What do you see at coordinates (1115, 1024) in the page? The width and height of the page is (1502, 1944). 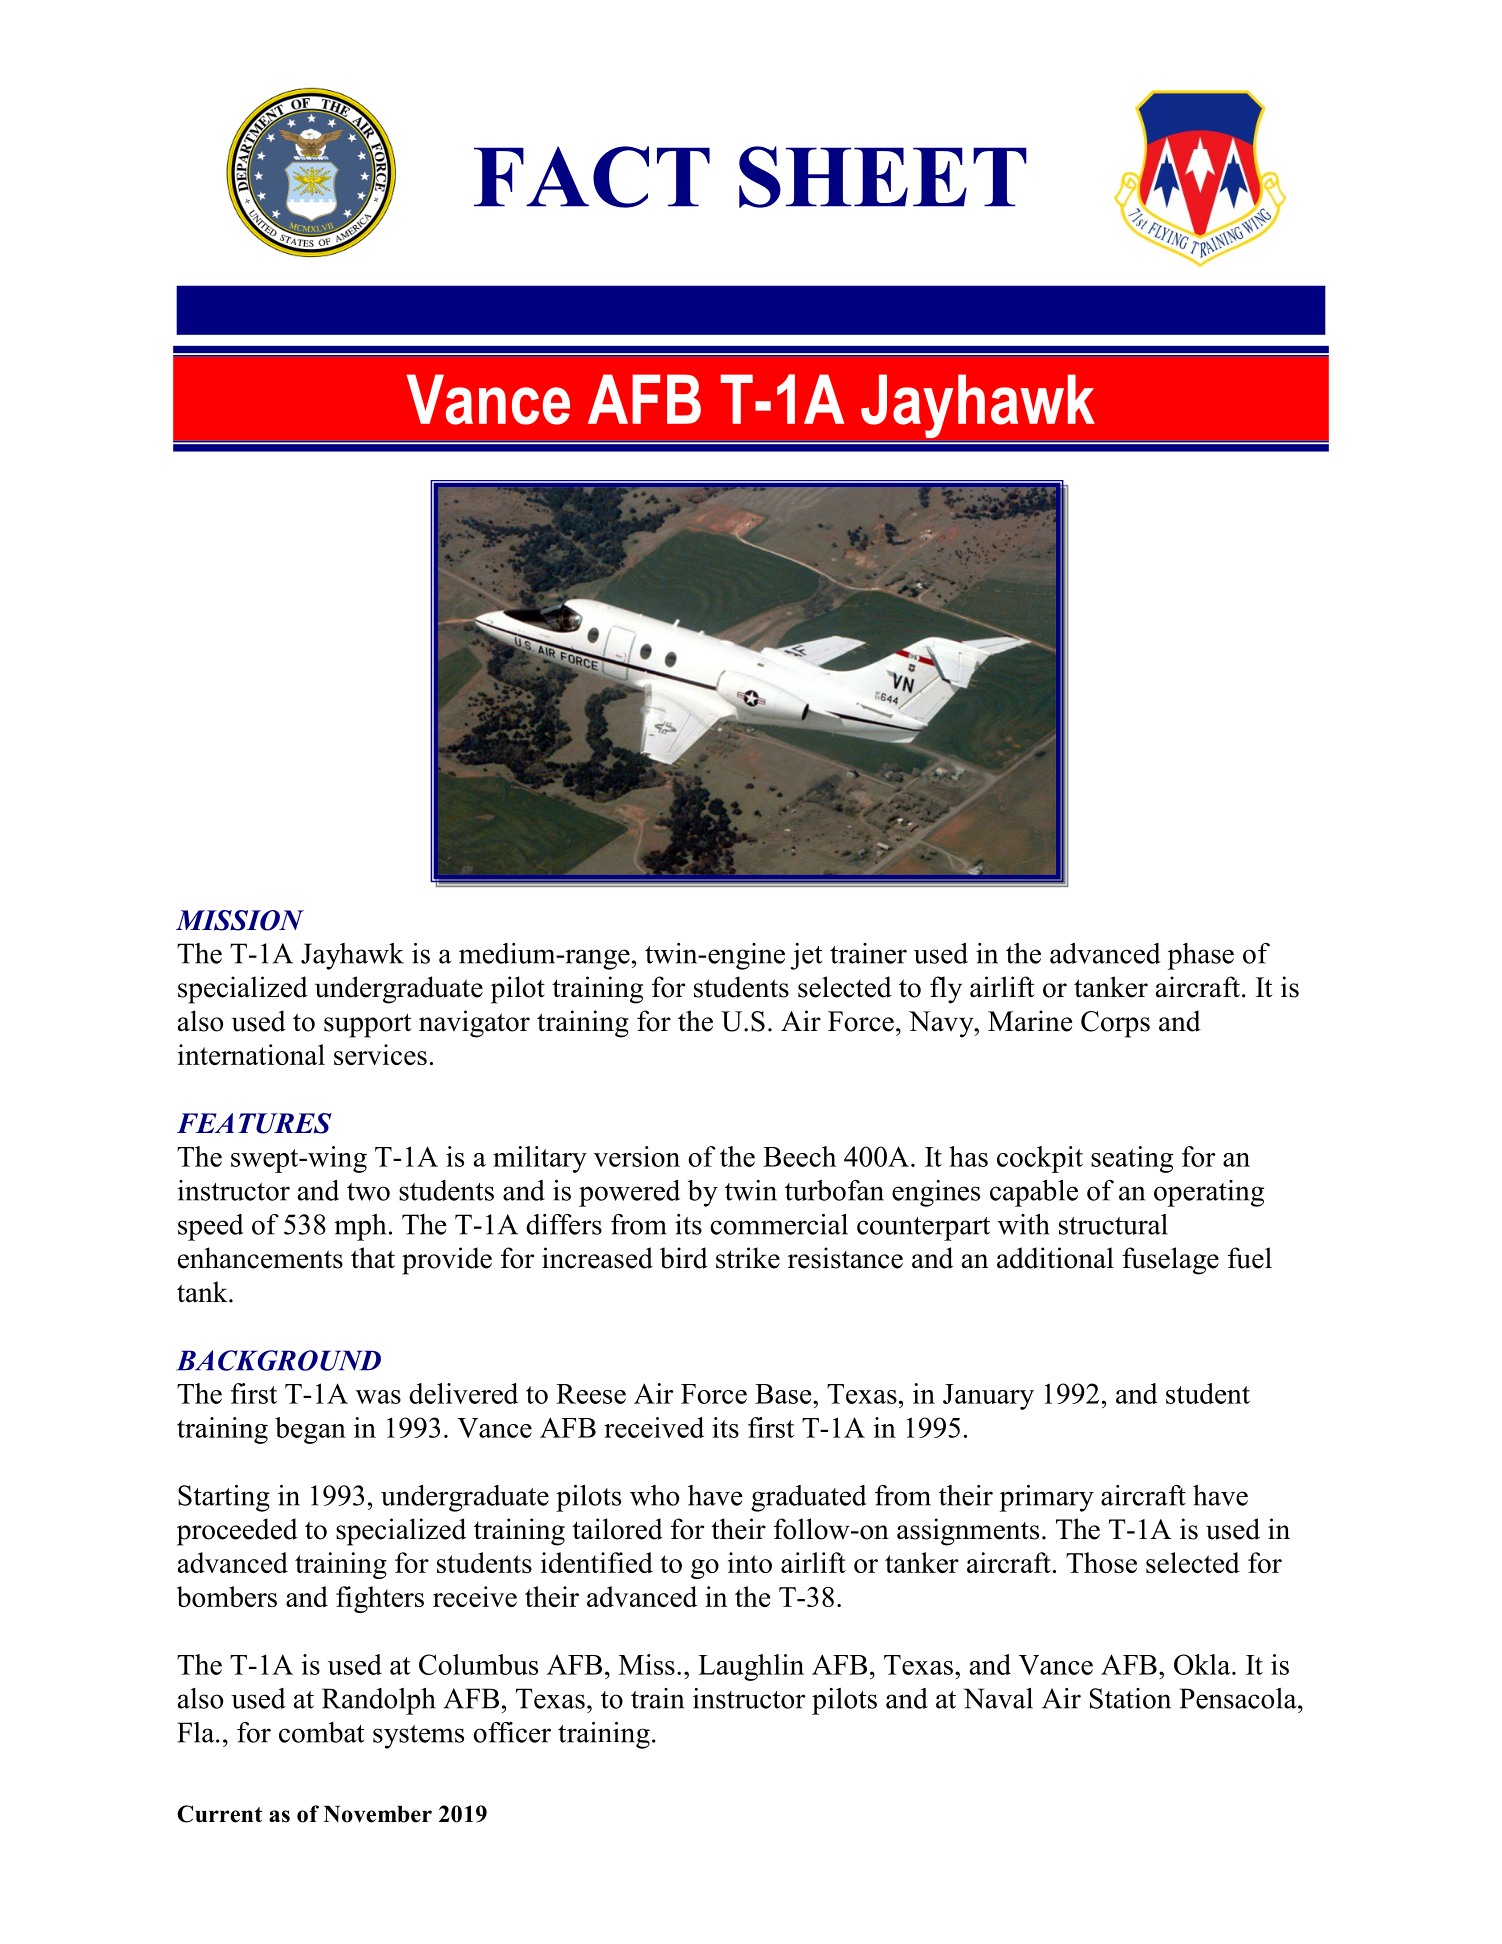 I see `Corps` at bounding box center [1115, 1024].
